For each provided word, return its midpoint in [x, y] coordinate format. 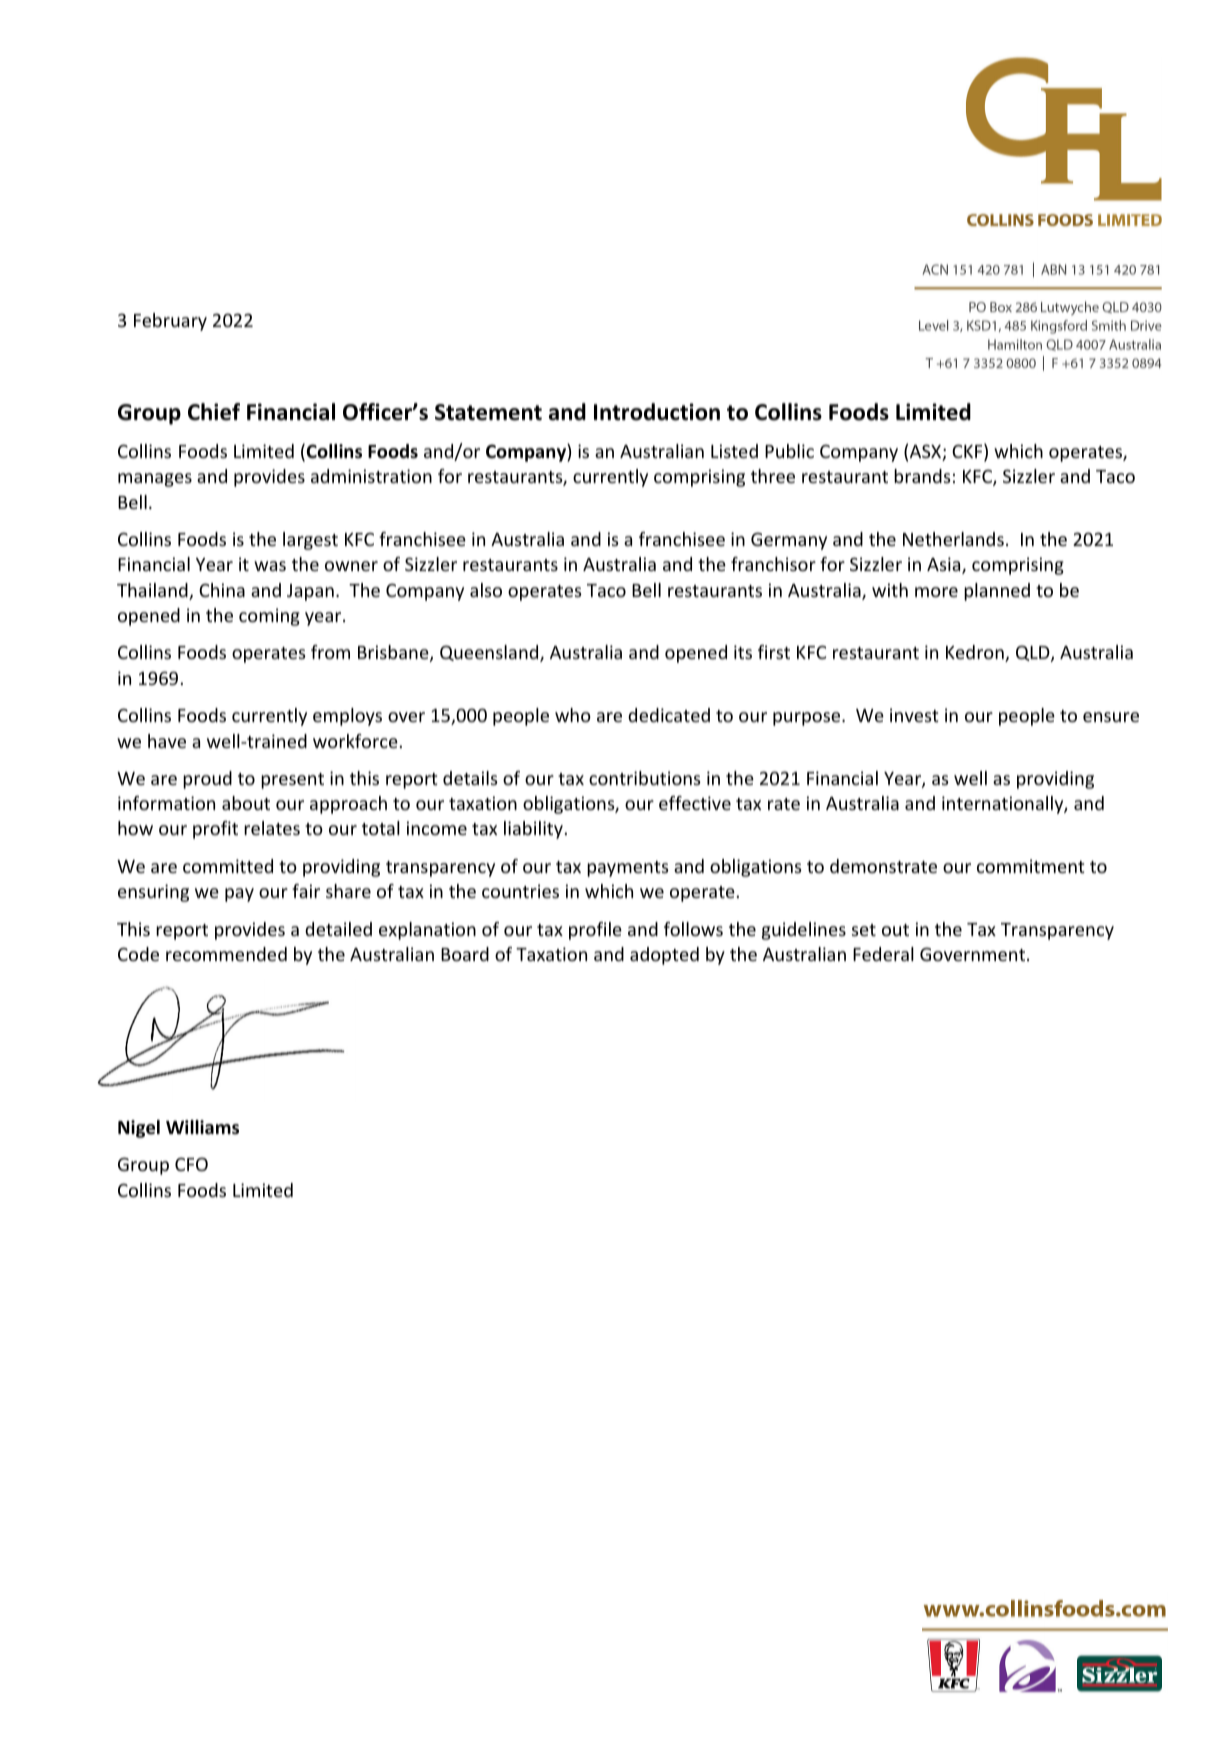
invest [914, 715]
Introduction [657, 412]
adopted [664, 956]
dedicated [669, 715]
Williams [202, 1127]
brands [922, 476]
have [167, 741]
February [170, 322]
